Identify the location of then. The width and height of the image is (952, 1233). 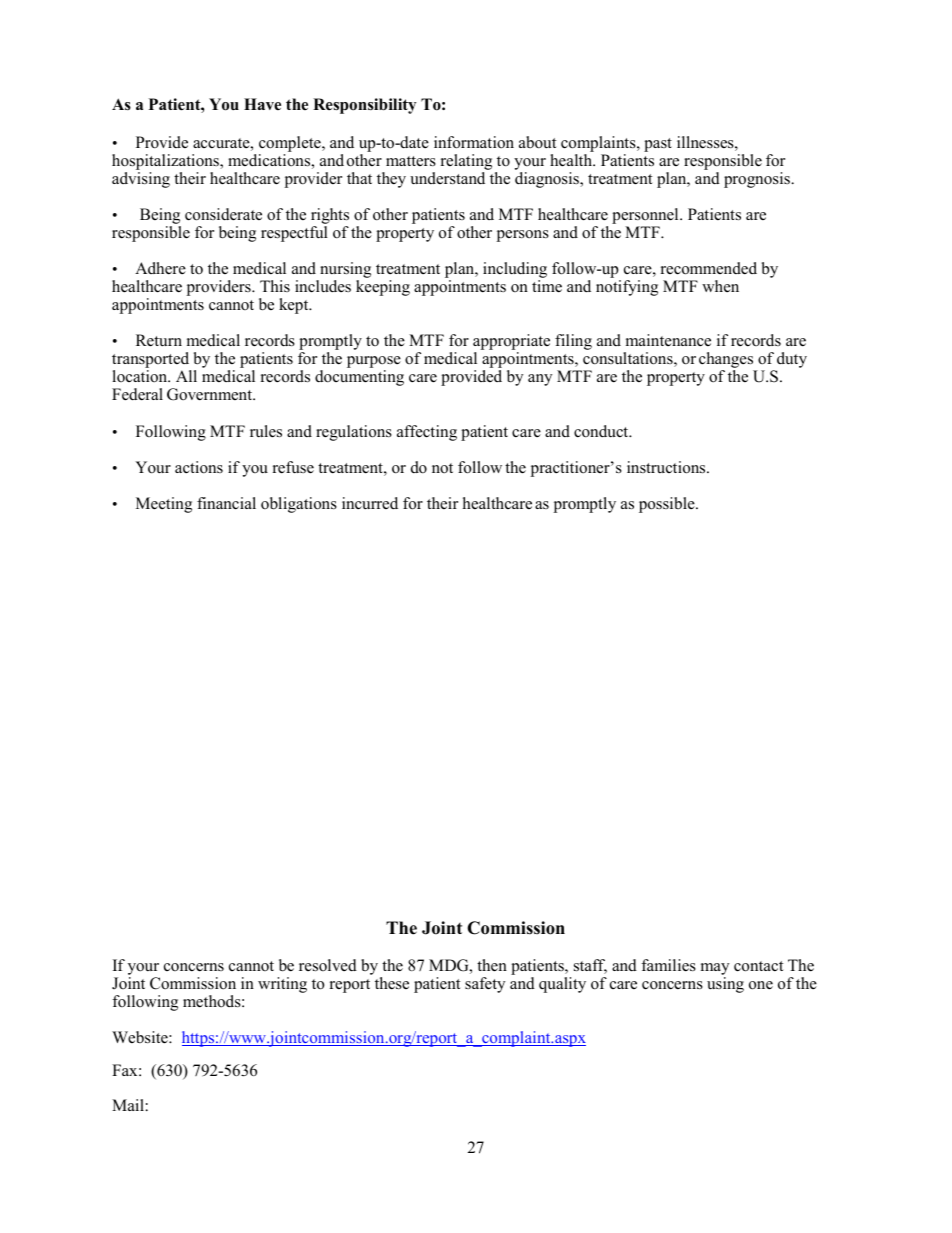
(492, 965).
